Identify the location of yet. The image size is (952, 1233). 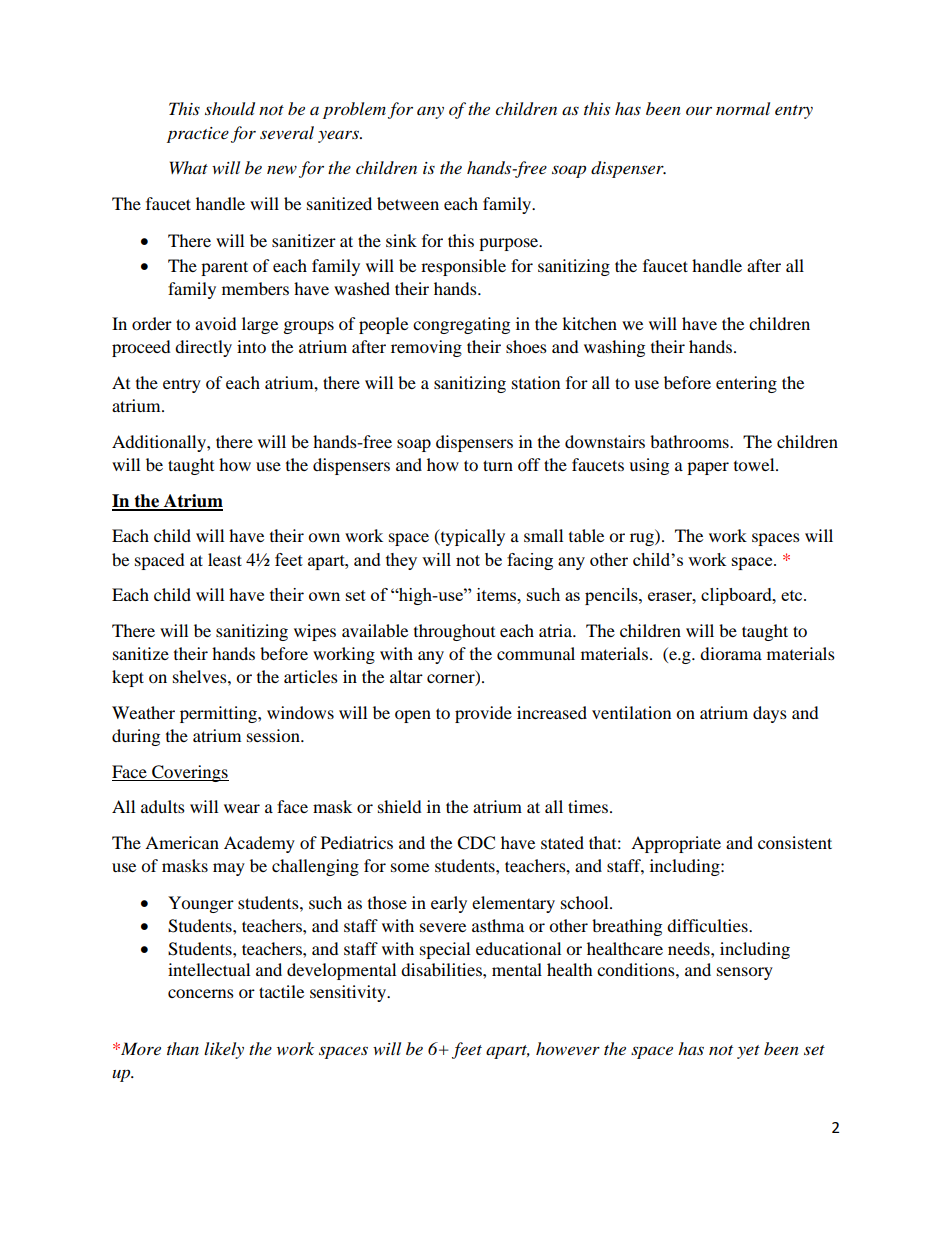
(748, 1052).
